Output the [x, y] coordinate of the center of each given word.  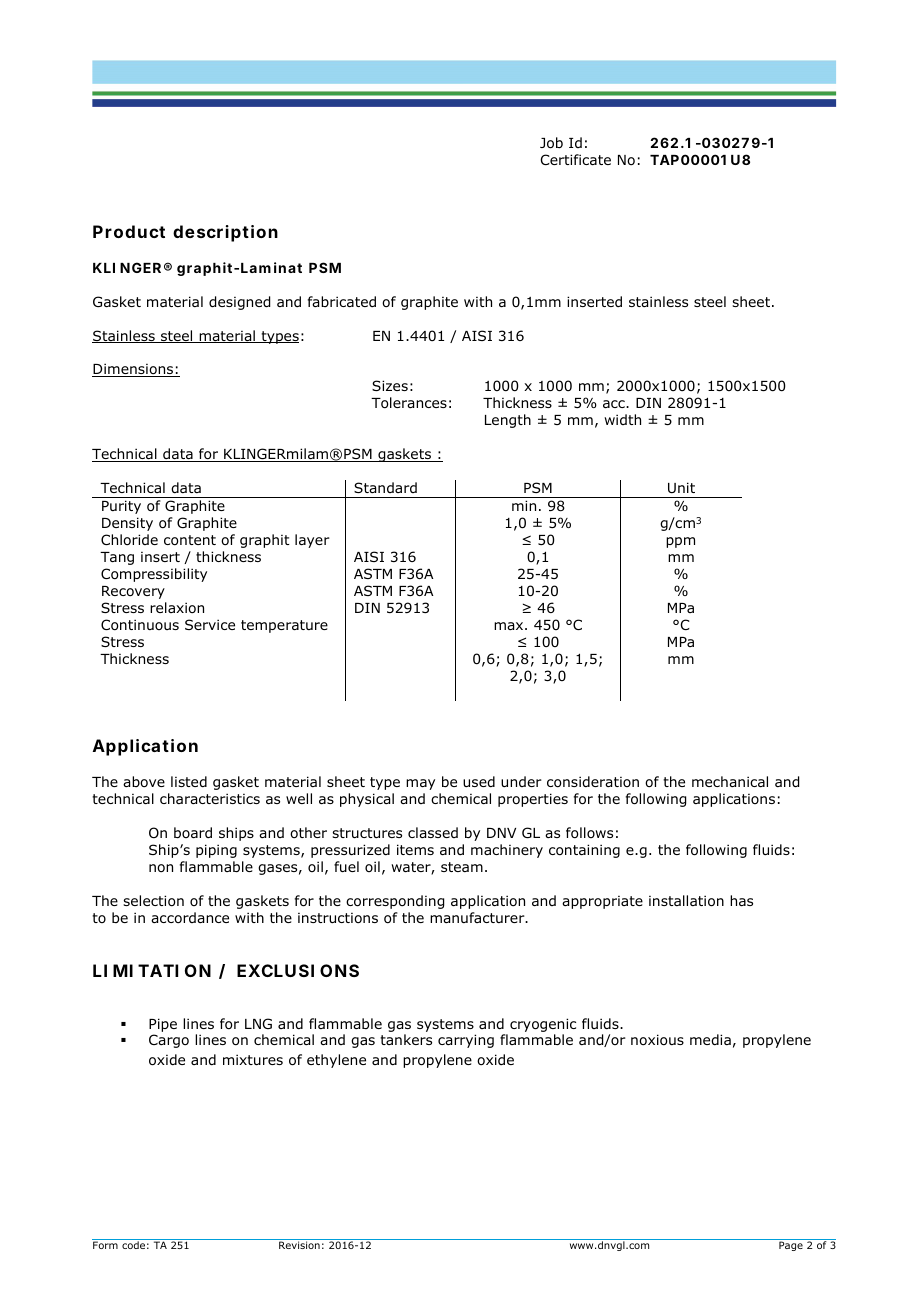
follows [589, 833]
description [225, 233]
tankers [406, 1039]
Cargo [169, 1041]
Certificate [576, 159]
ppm [680, 542]
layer [312, 541]
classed [433, 832]
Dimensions [134, 370]
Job [551, 143]
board [193, 832]
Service [210, 624]
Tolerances [409, 403]
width [622, 419]
